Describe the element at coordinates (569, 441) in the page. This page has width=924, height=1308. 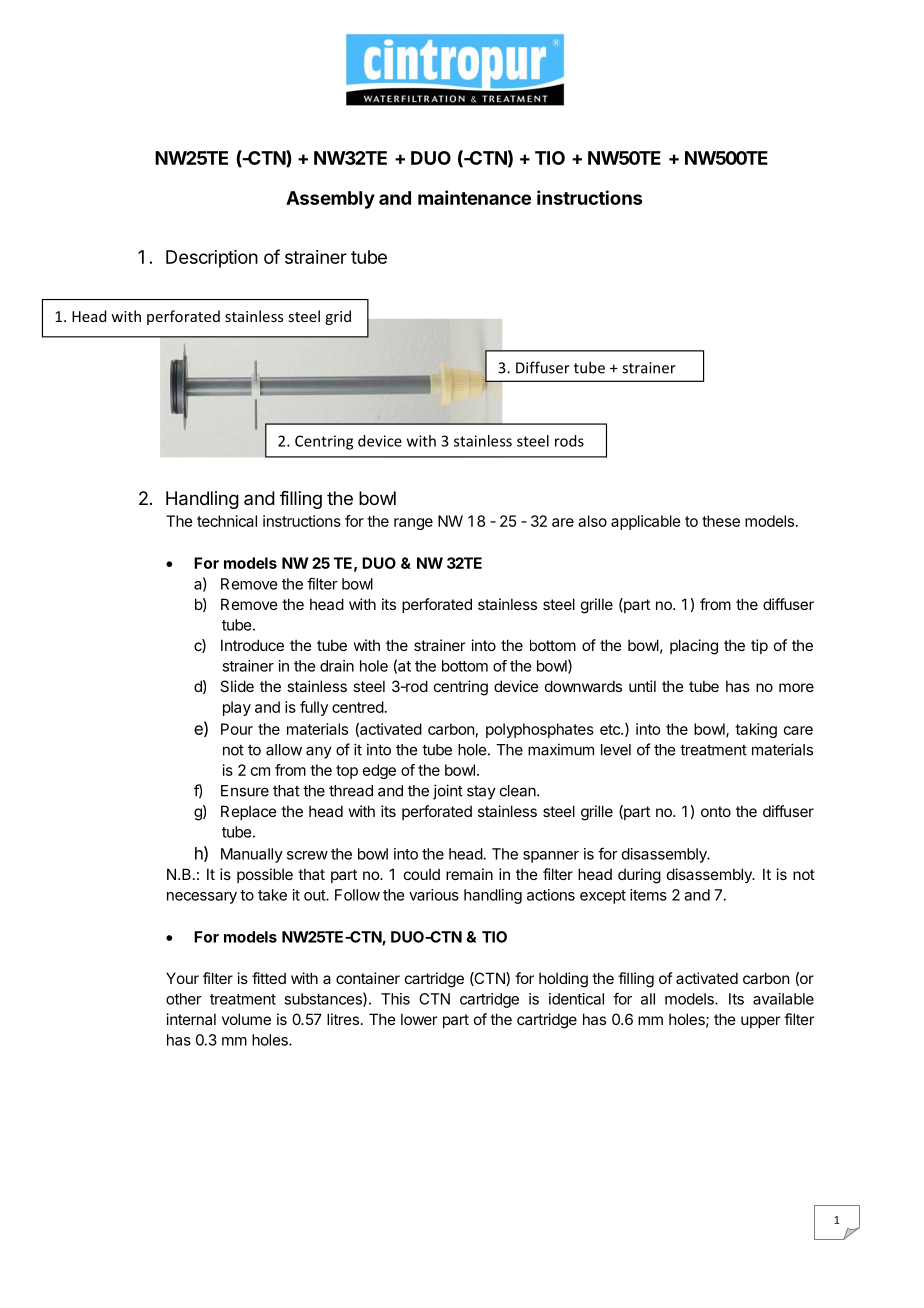
I see `rods` at that location.
